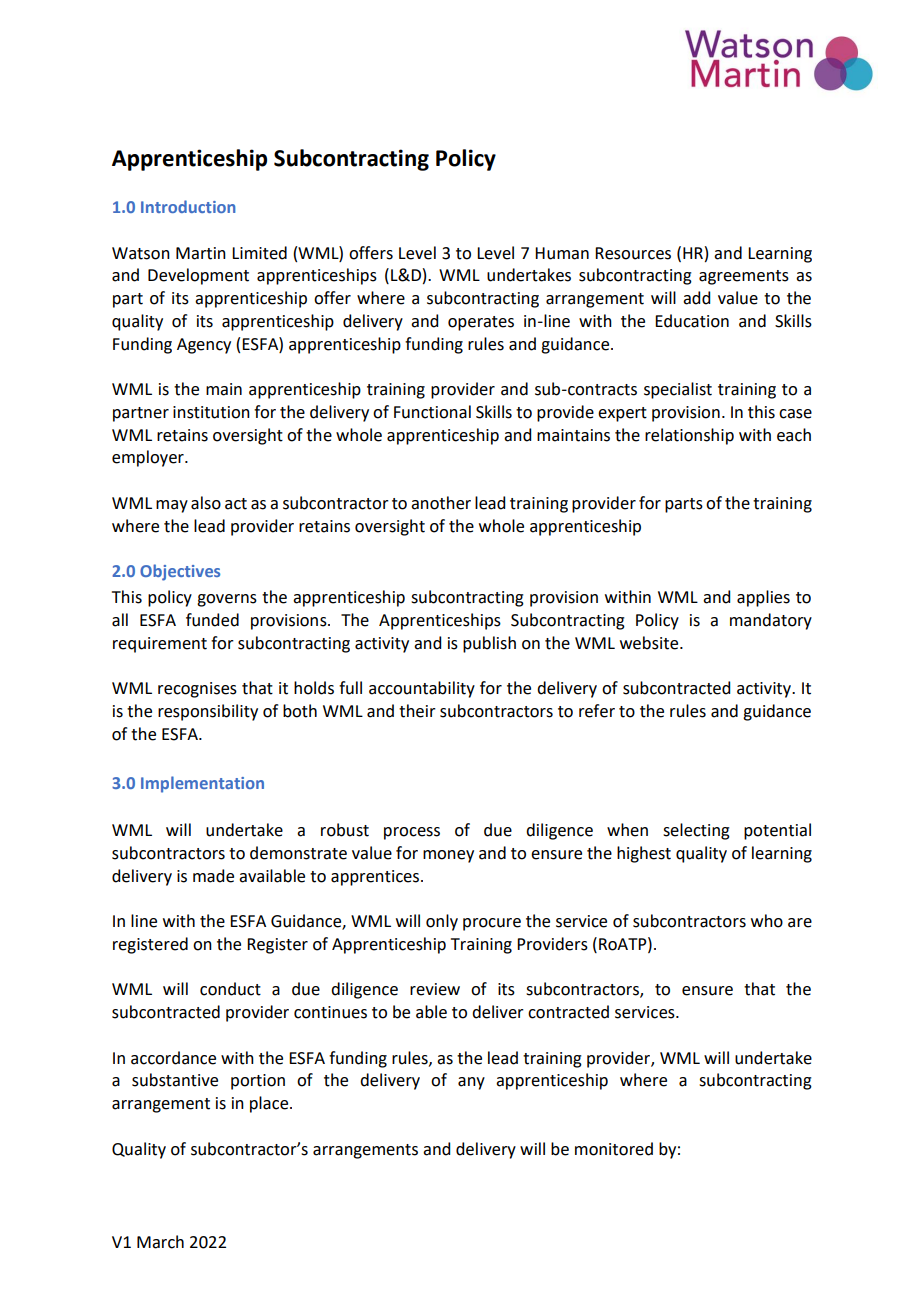 The image size is (924, 1308). I want to click on refer, so click(597, 711).
